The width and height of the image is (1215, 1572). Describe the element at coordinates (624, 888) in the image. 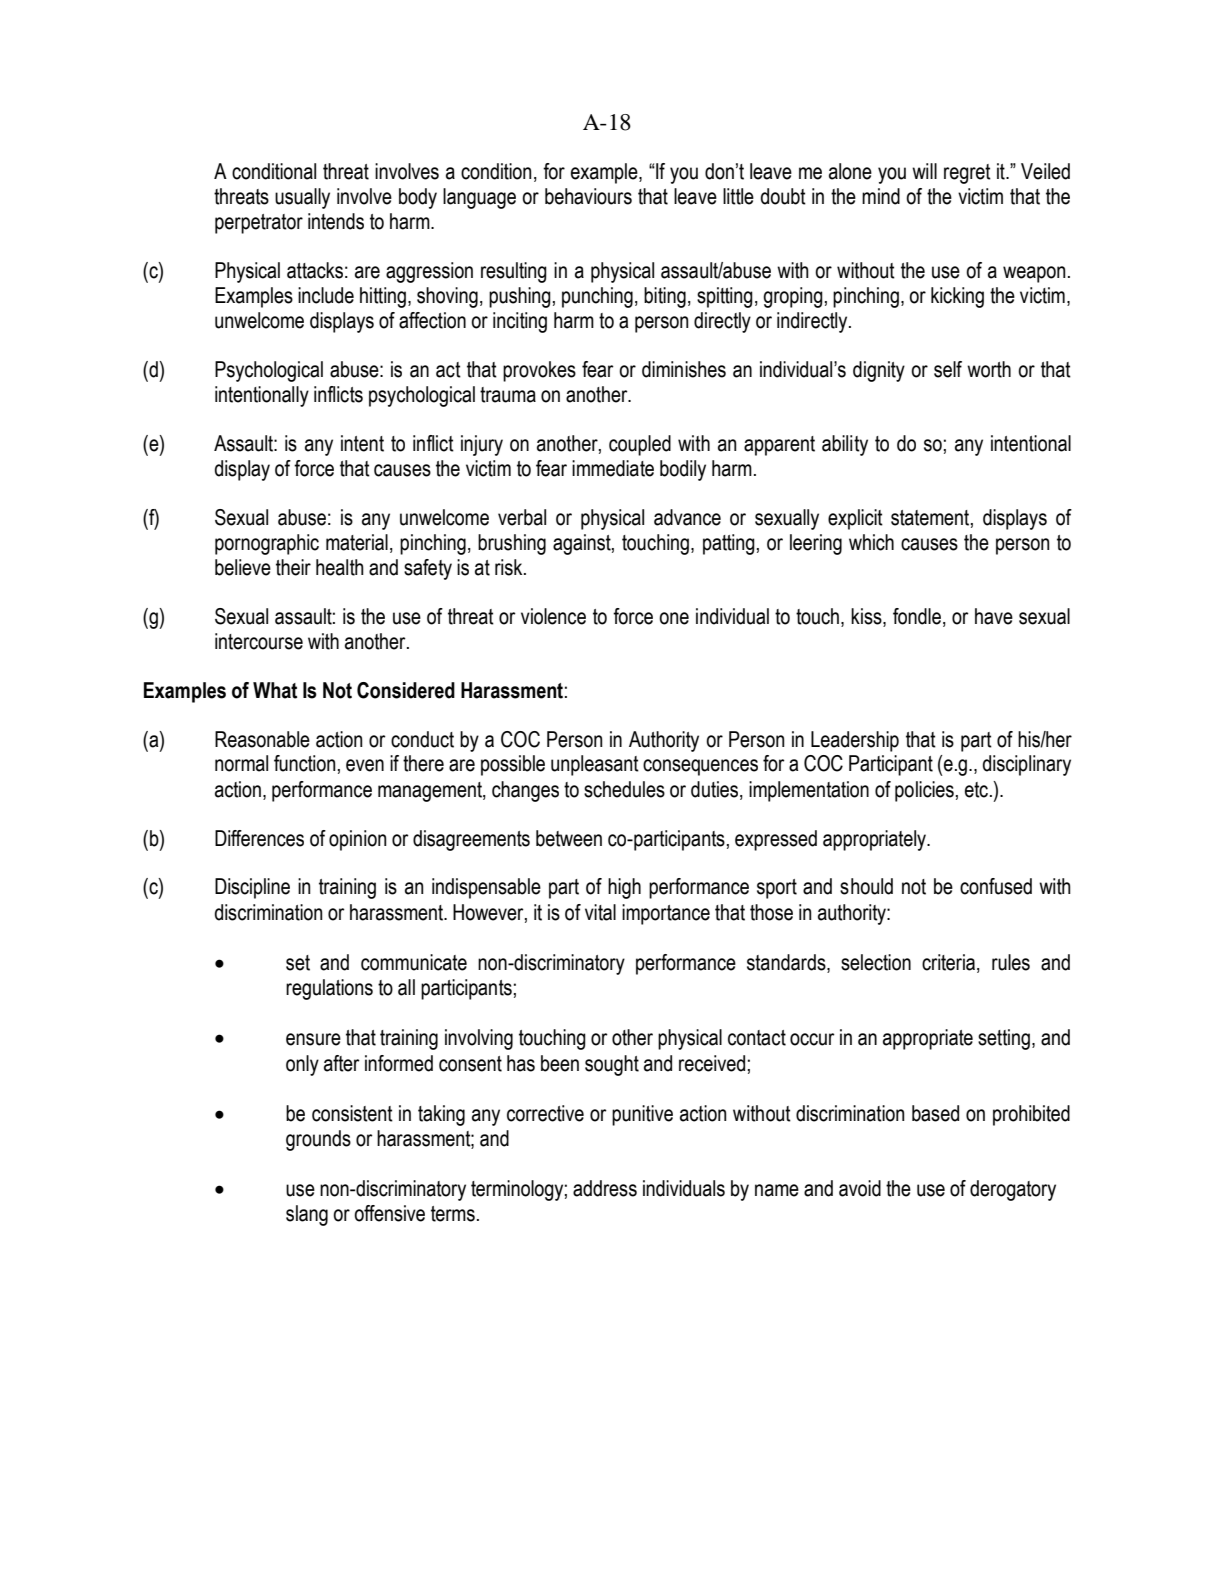

I see `high` at that location.
